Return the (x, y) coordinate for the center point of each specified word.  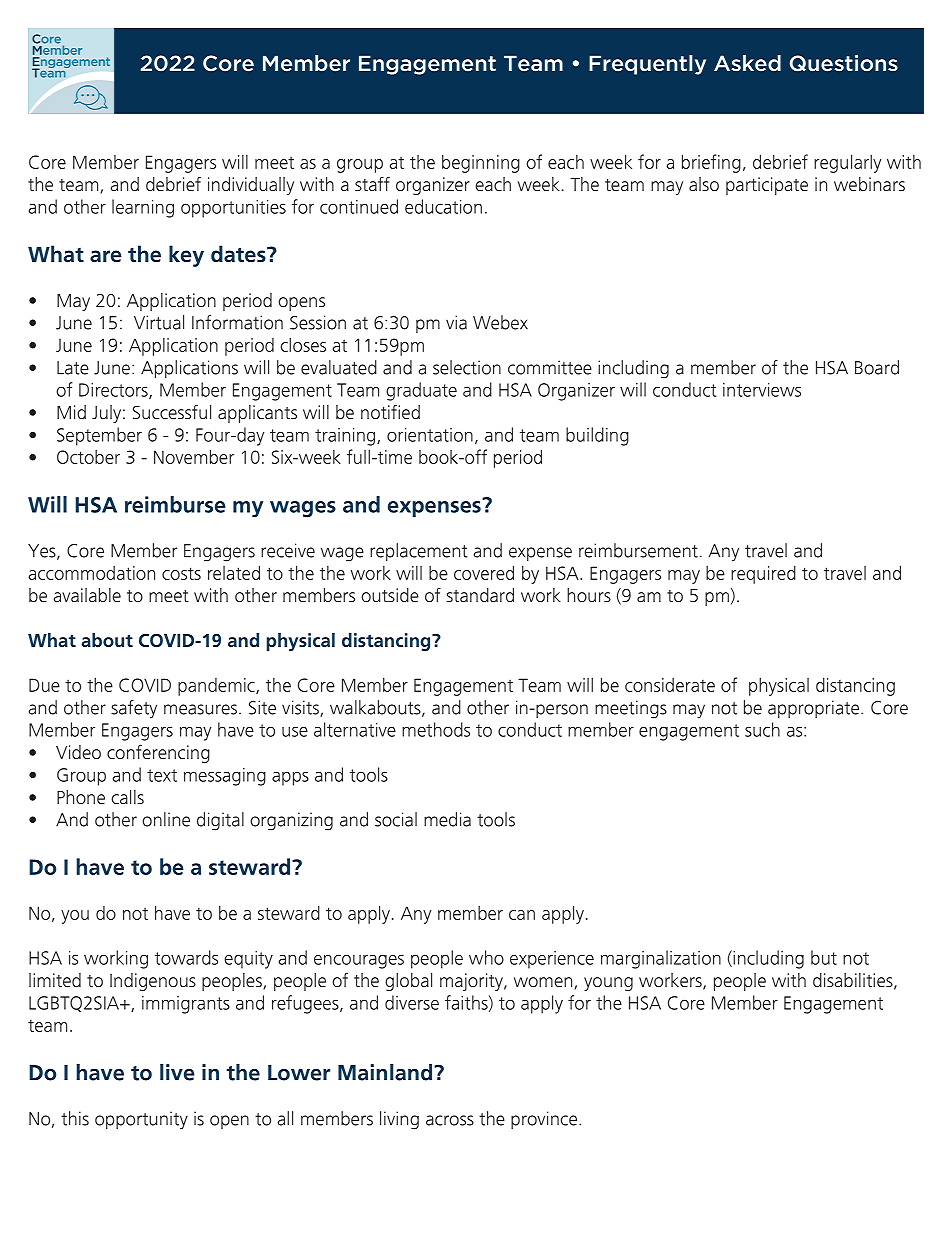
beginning (481, 163)
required (763, 574)
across (450, 1120)
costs (181, 573)
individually (251, 186)
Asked (747, 63)
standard (480, 595)
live (177, 1072)
